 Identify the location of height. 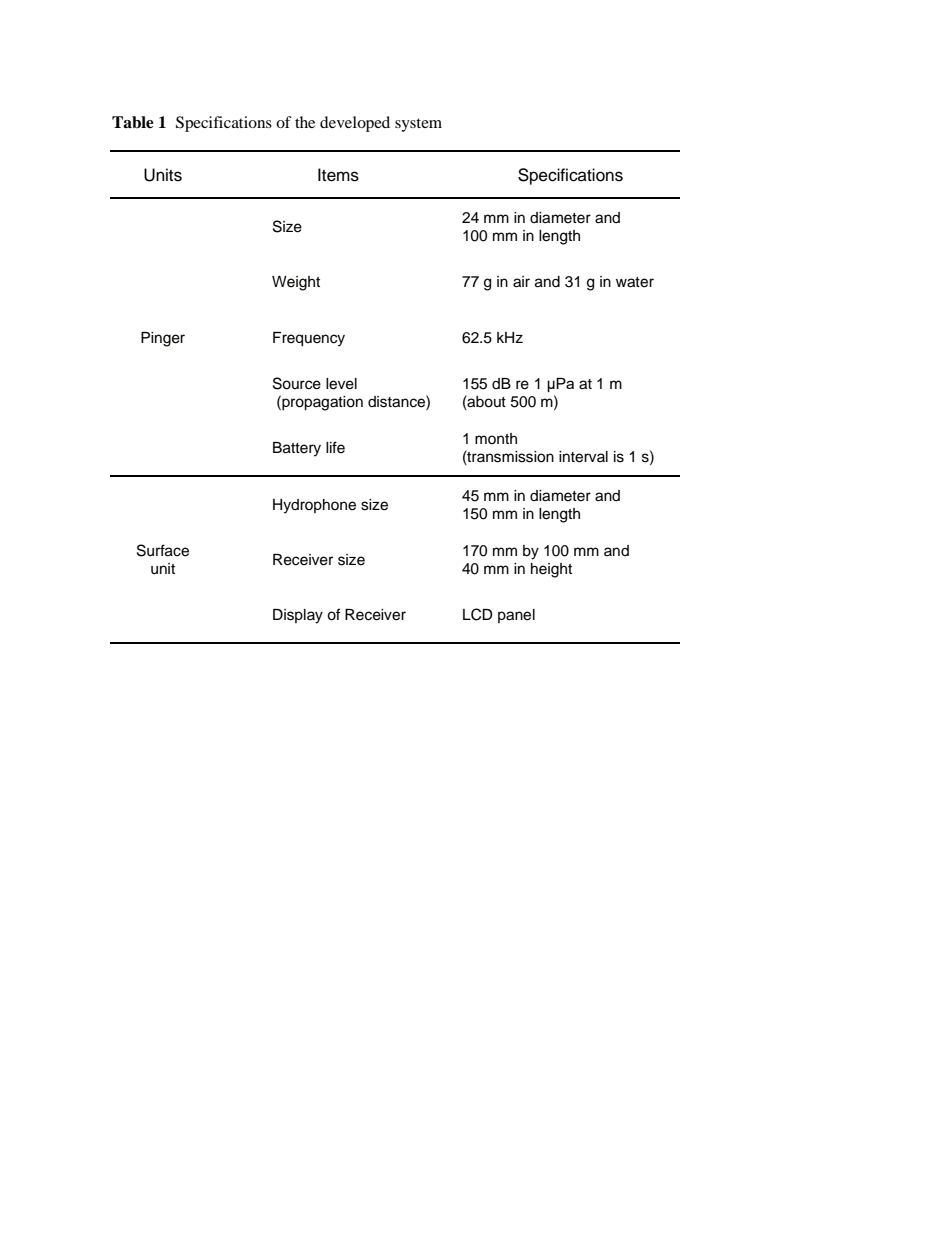
(551, 570).
